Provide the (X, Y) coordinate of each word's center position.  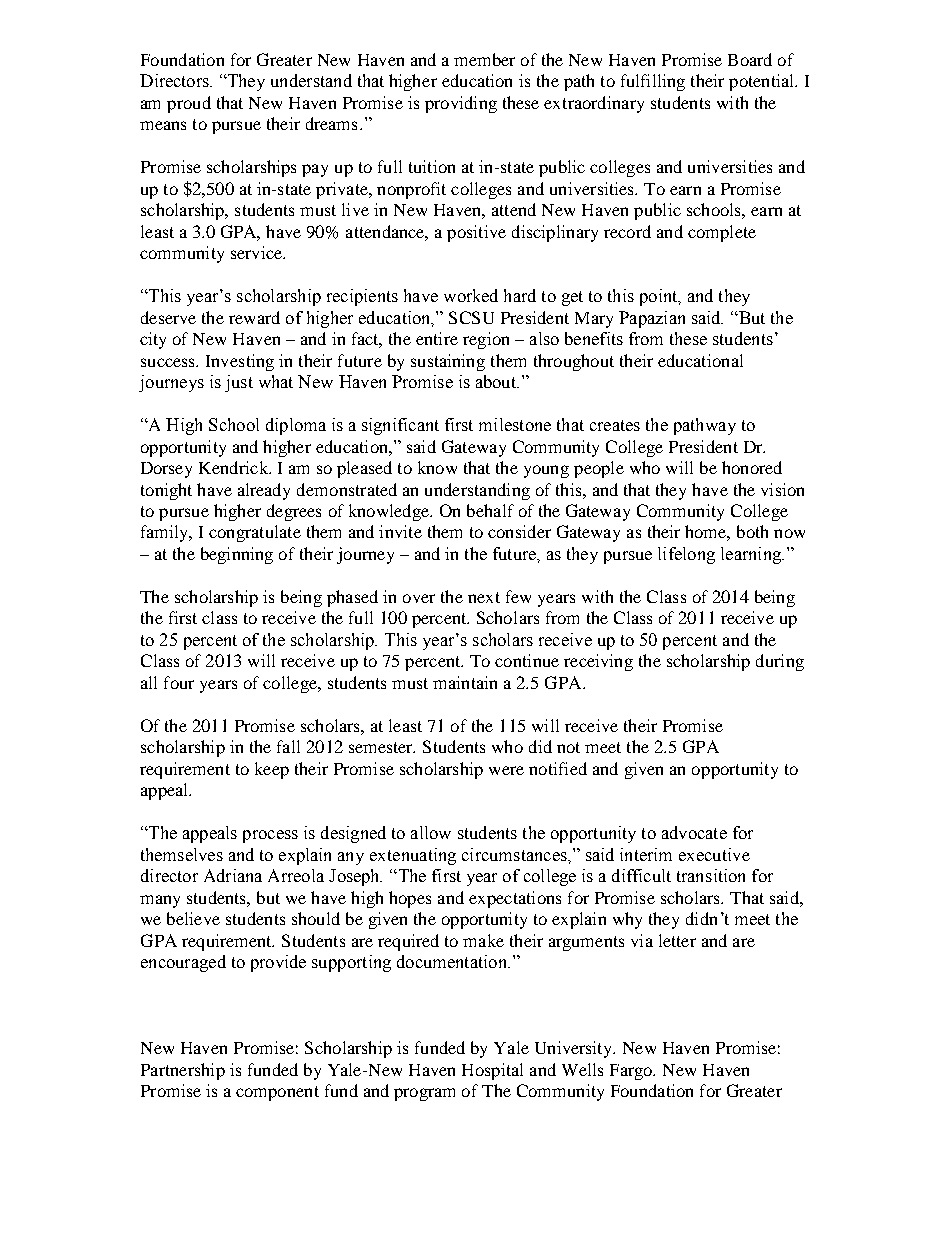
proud (189, 104)
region (486, 340)
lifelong (686, 555)
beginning (237, 555)
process (270, 836)
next (484, 597)
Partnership (183, 1071)
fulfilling (653, 82)
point (660, 297)
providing (461, 104)
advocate (694, 832)
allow (431, 832)
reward (254, 317)
